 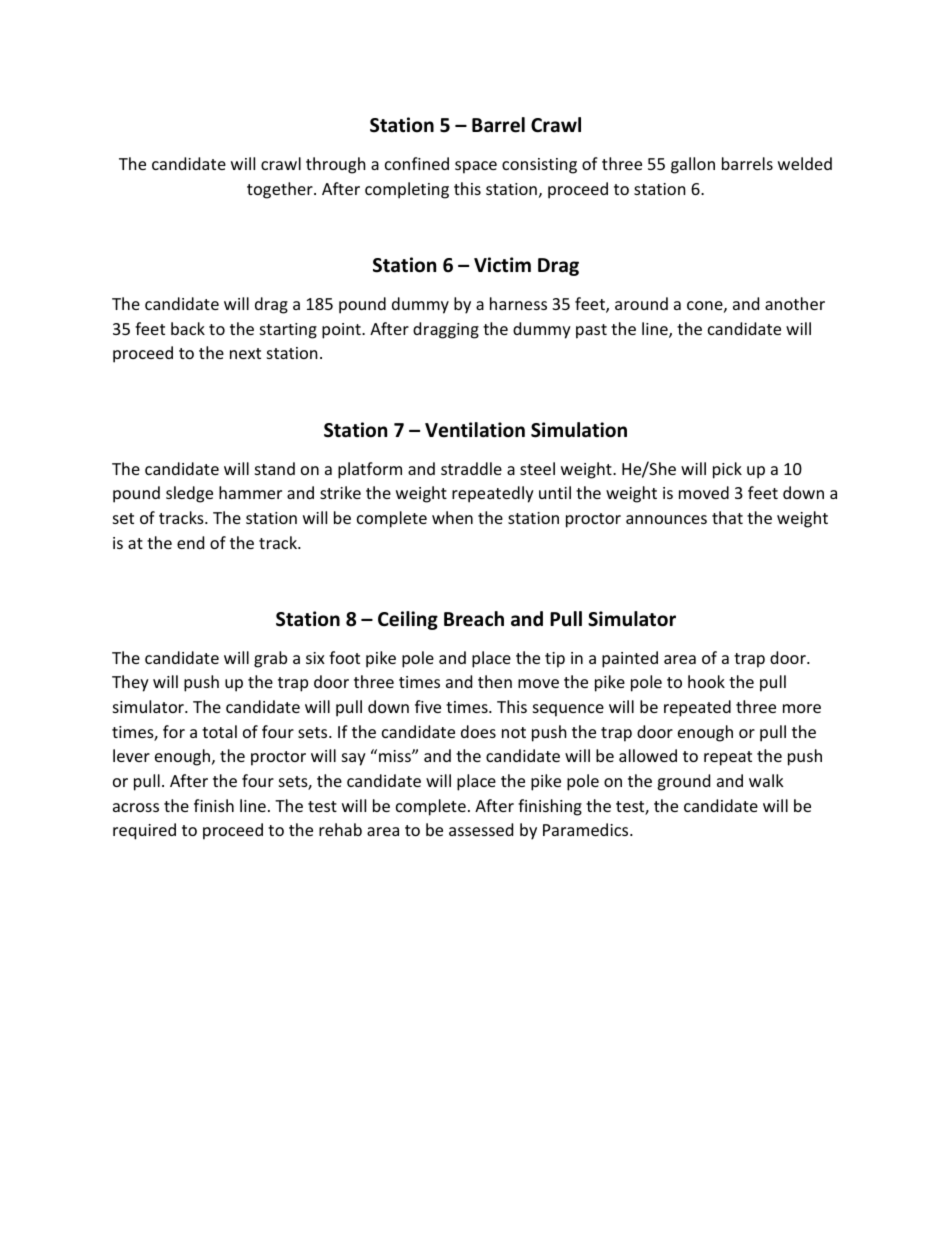 What do you see at coordinates (136, 807) in the screenshot?
I see `across` at bounding box center [136, 807].
